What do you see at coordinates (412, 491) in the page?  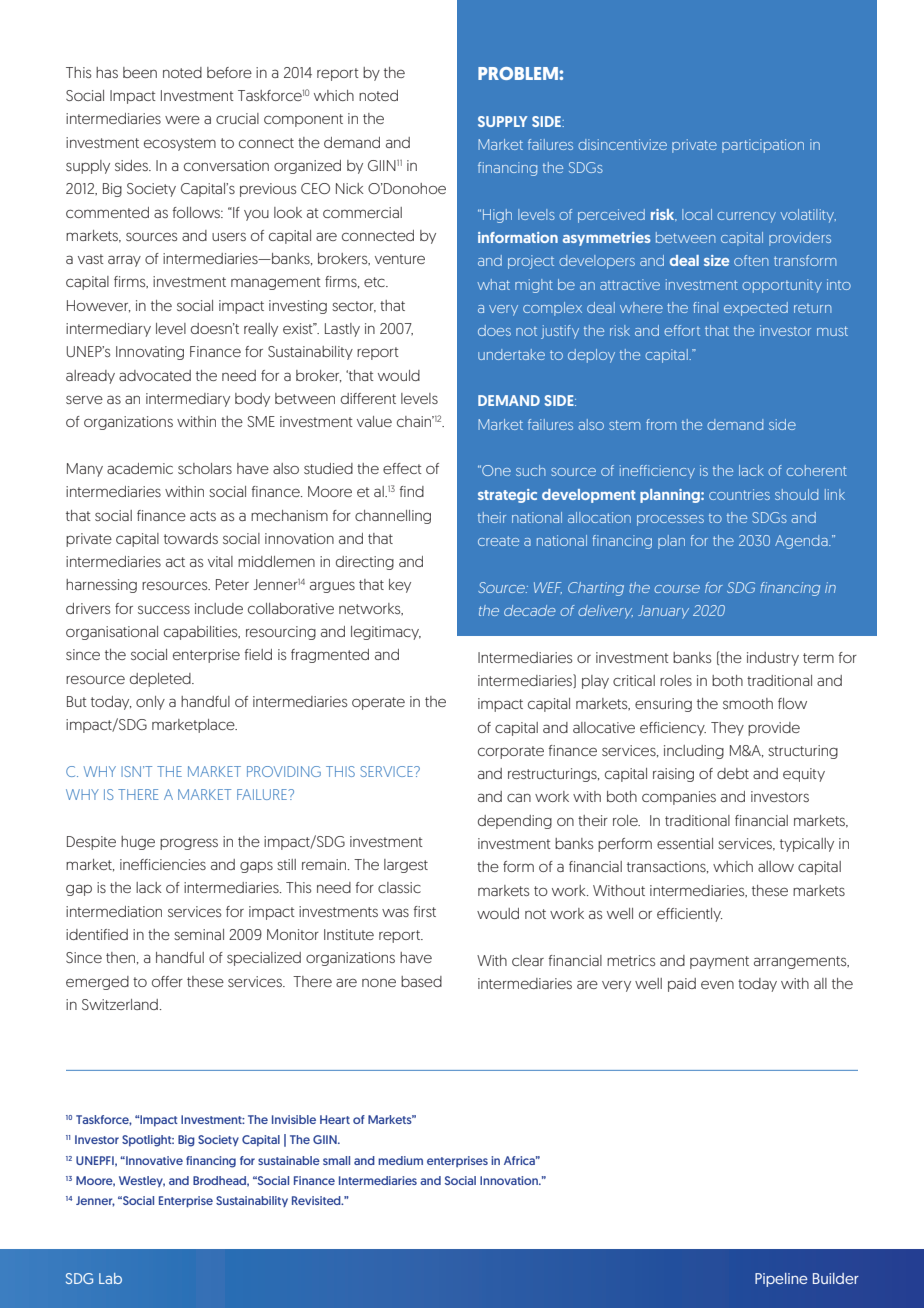 I see `find` at bounding box center [412, 491].
